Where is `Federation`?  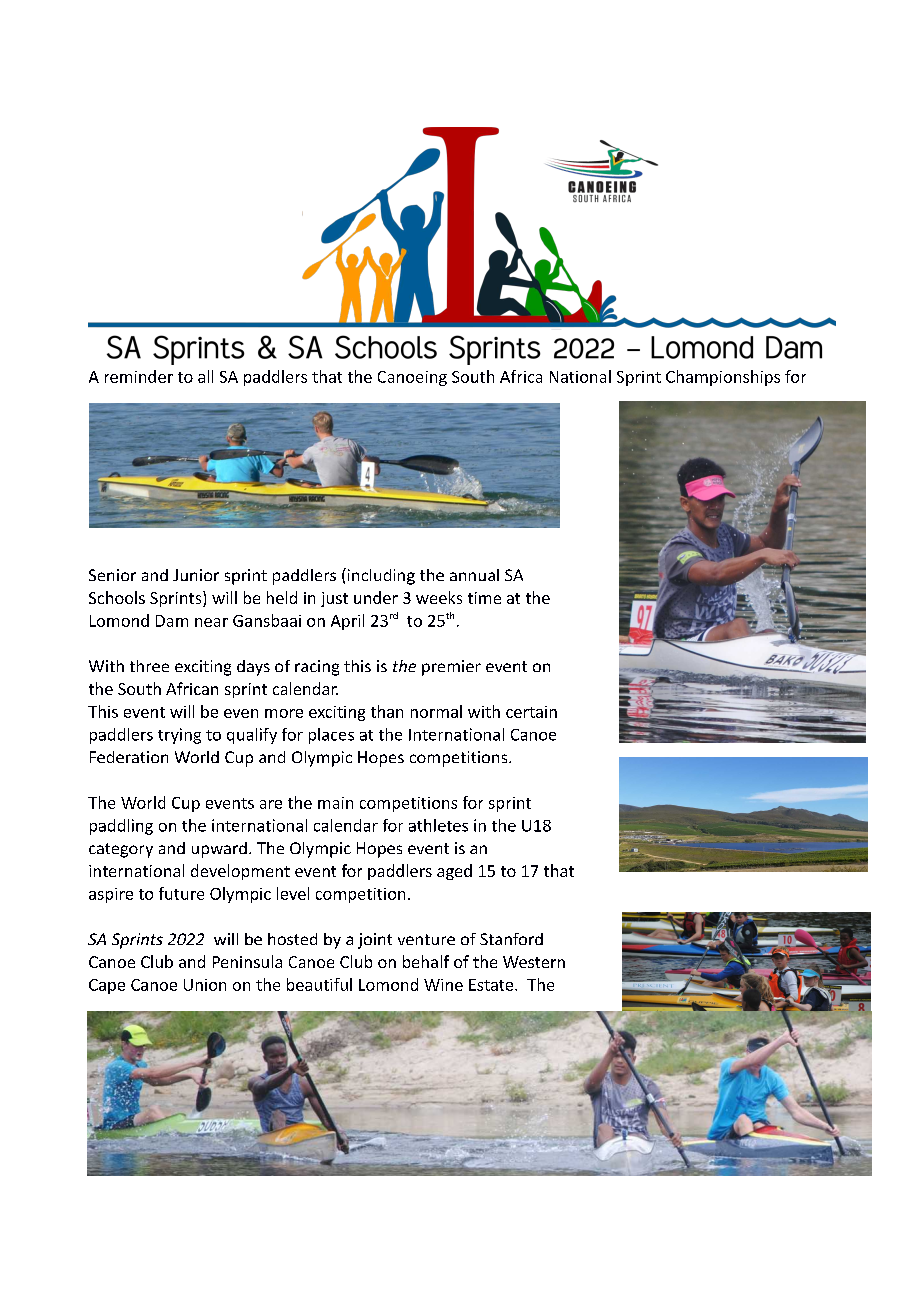 Federation is located at coordinates (129, 757).
